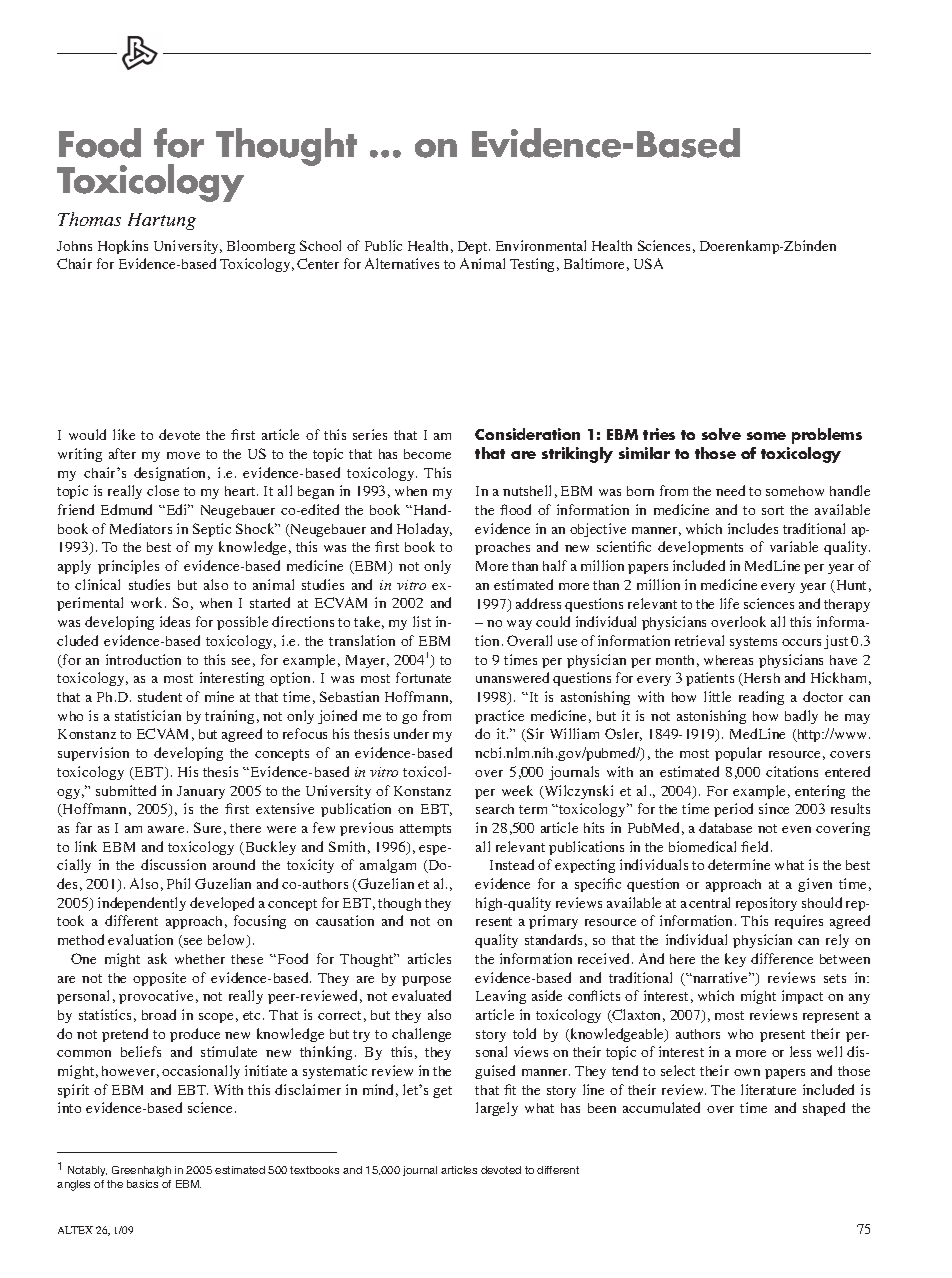 This image has height=1278, width=952. I want to click on Mediators, so click(141, 528).
